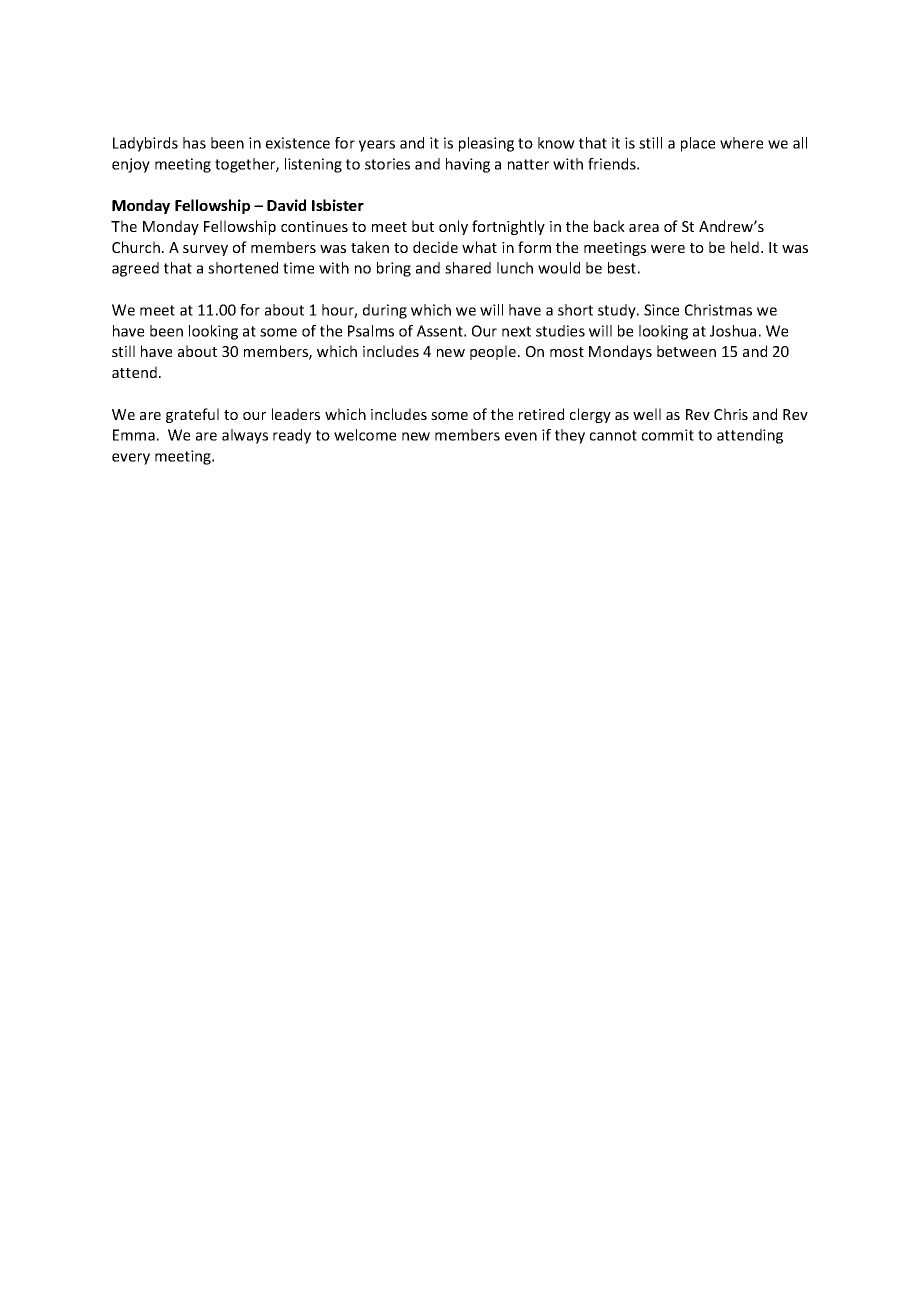 Image resolution: width=924 pixels, height=1308 pixels. I want to click on what, so click(479, 247).
